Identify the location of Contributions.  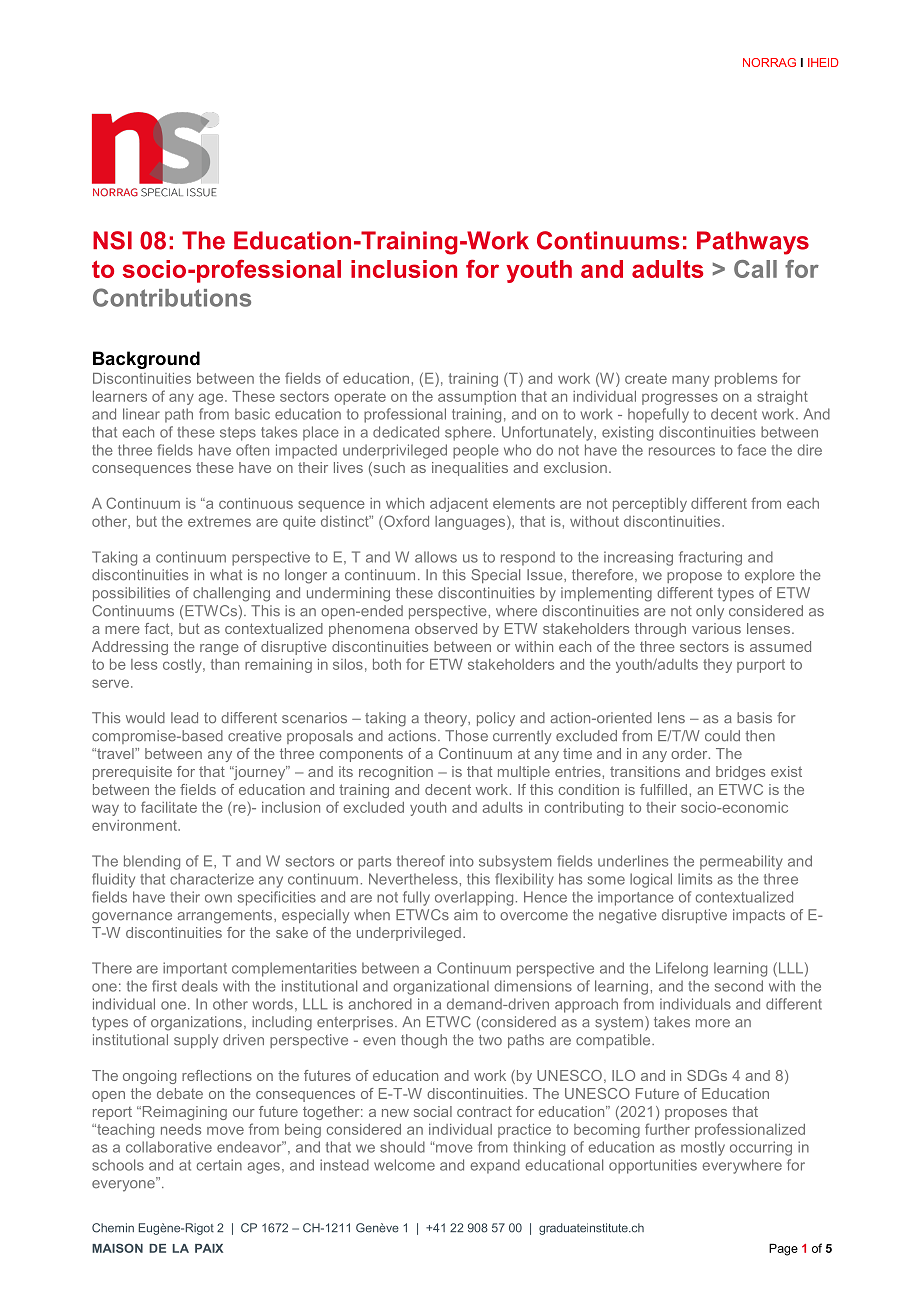
(172, 297).
